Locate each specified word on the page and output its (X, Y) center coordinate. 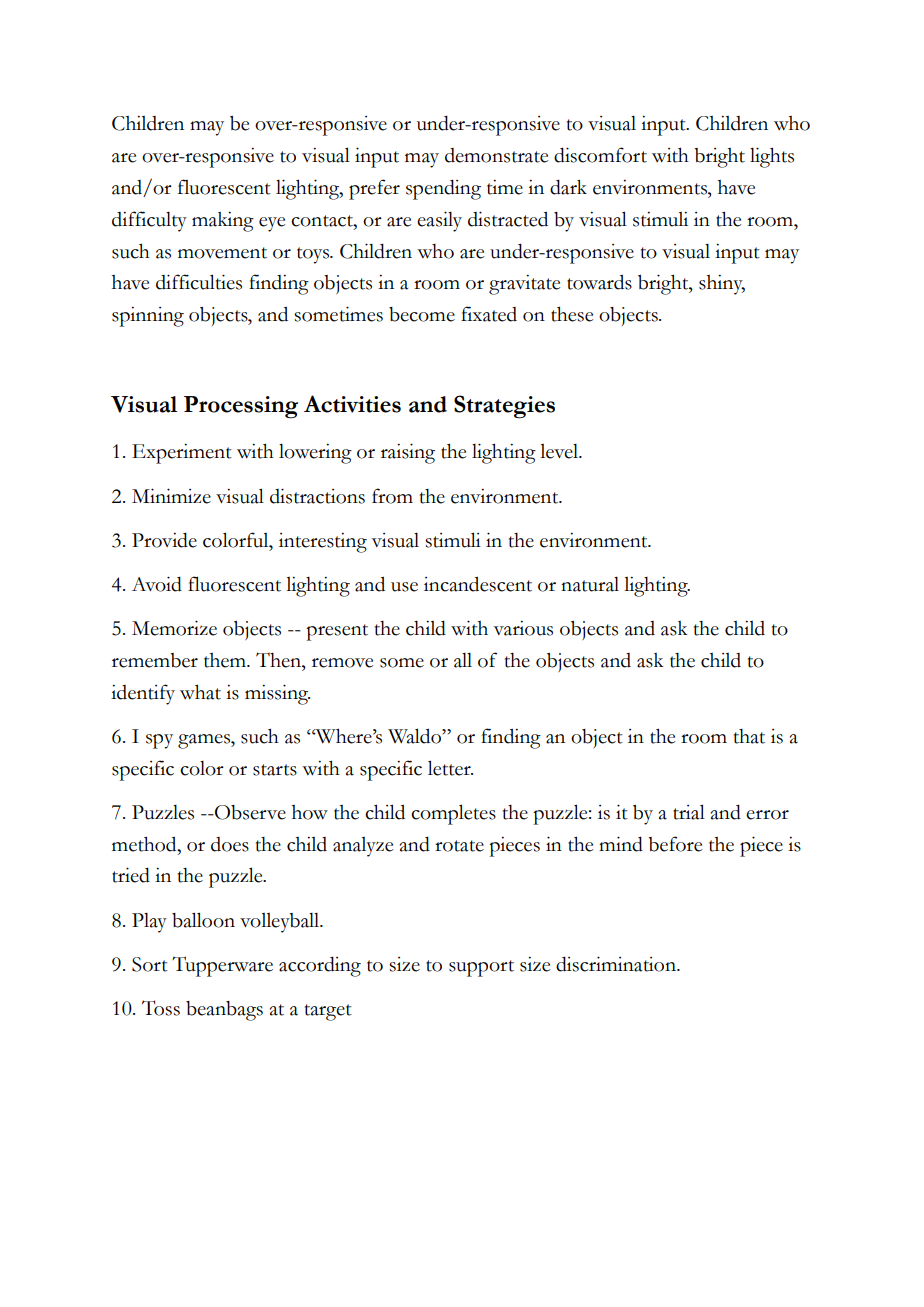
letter (450, 768)
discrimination (617, 964)
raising (408, 453)
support (481, 968)
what (200, 692)
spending (443, 189)
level (560, 451)
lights (772, 157)
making (223, 222)
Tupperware (222, 966)
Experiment (182, 454)
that (749, 736)
